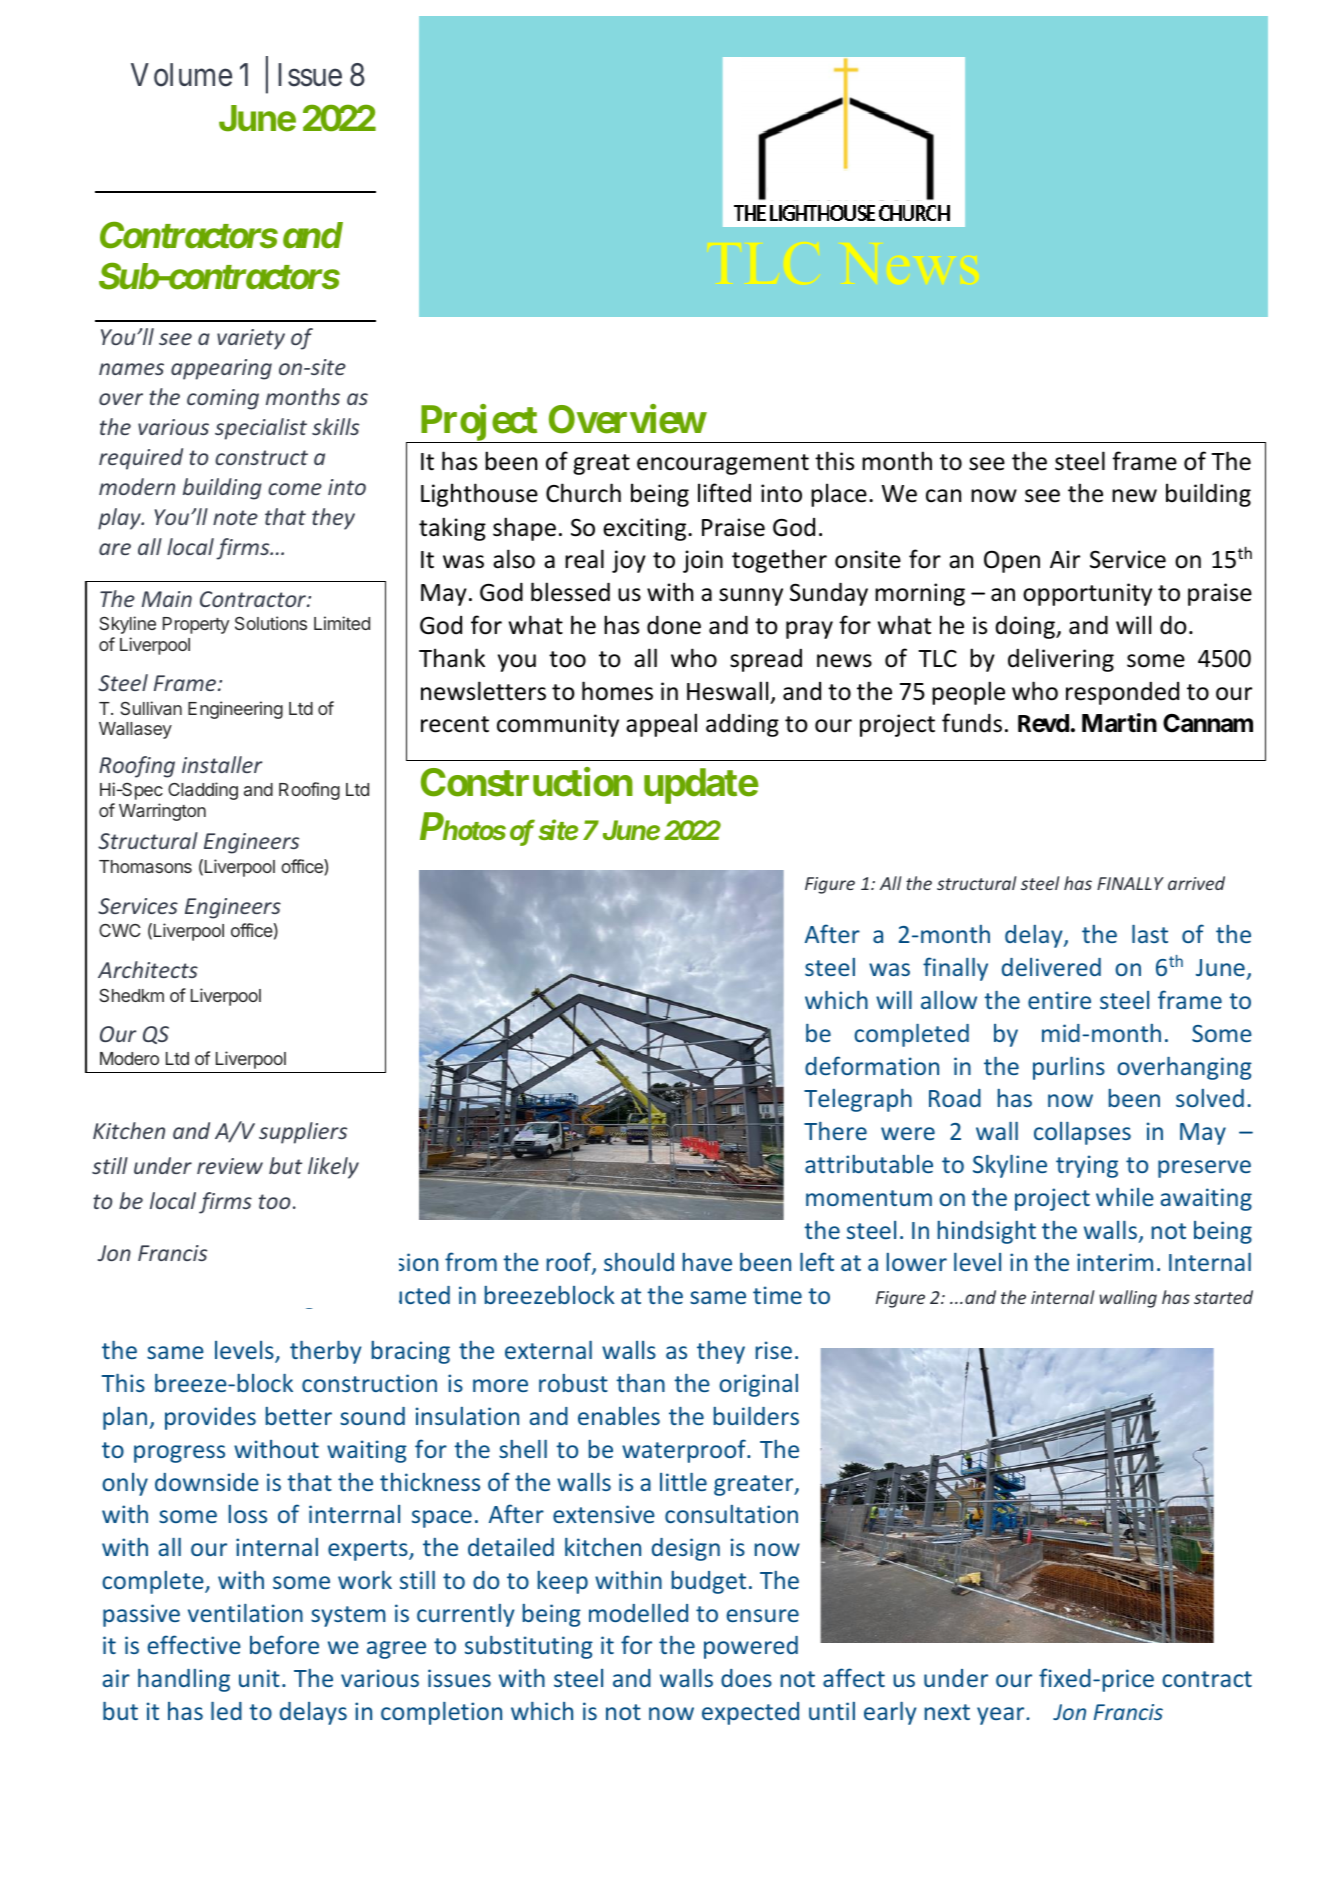  I want to click on last, so click(1150, 934).
